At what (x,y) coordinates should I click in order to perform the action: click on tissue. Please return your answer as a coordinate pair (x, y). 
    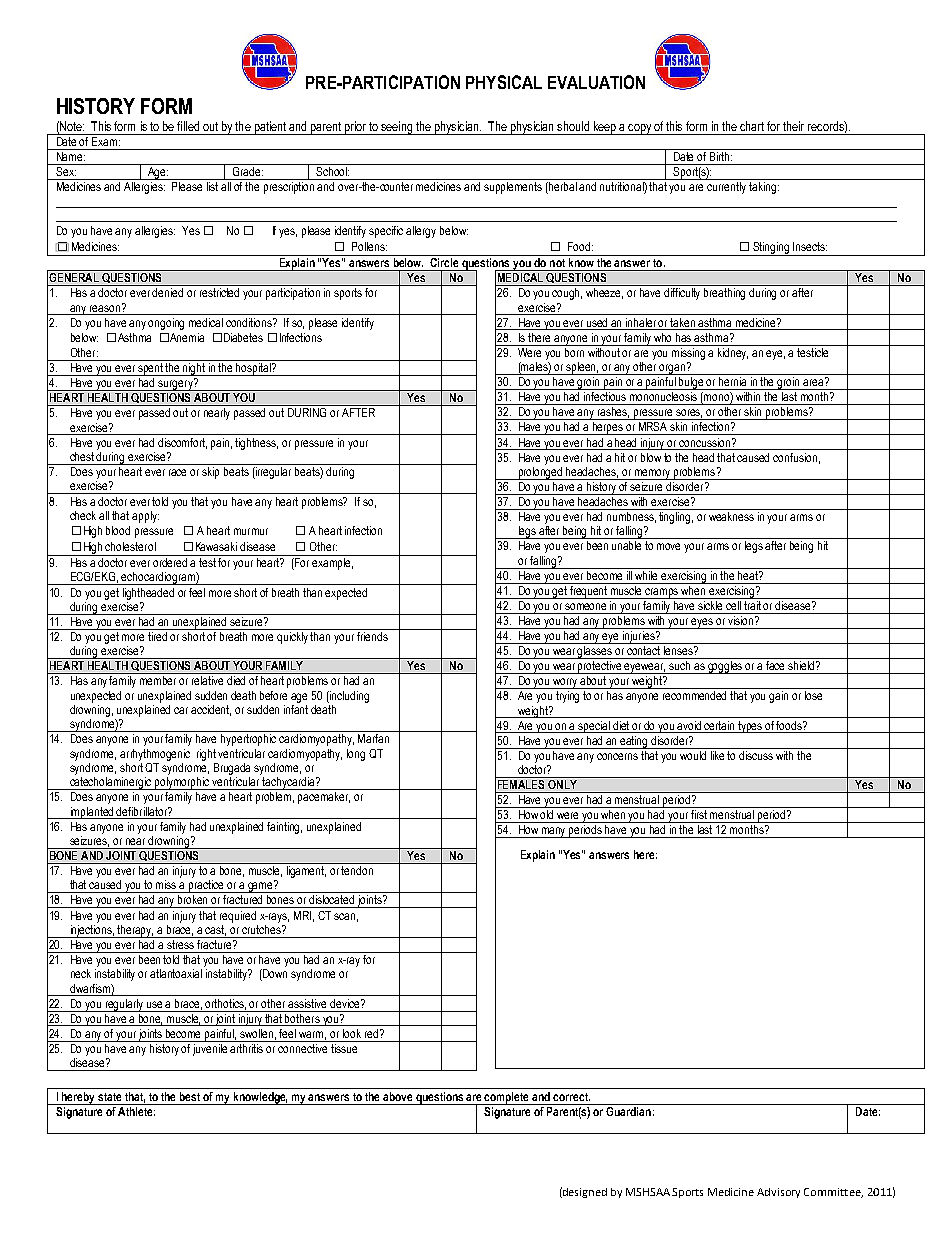
    Looking at the image, I should click on (344, 1047).
